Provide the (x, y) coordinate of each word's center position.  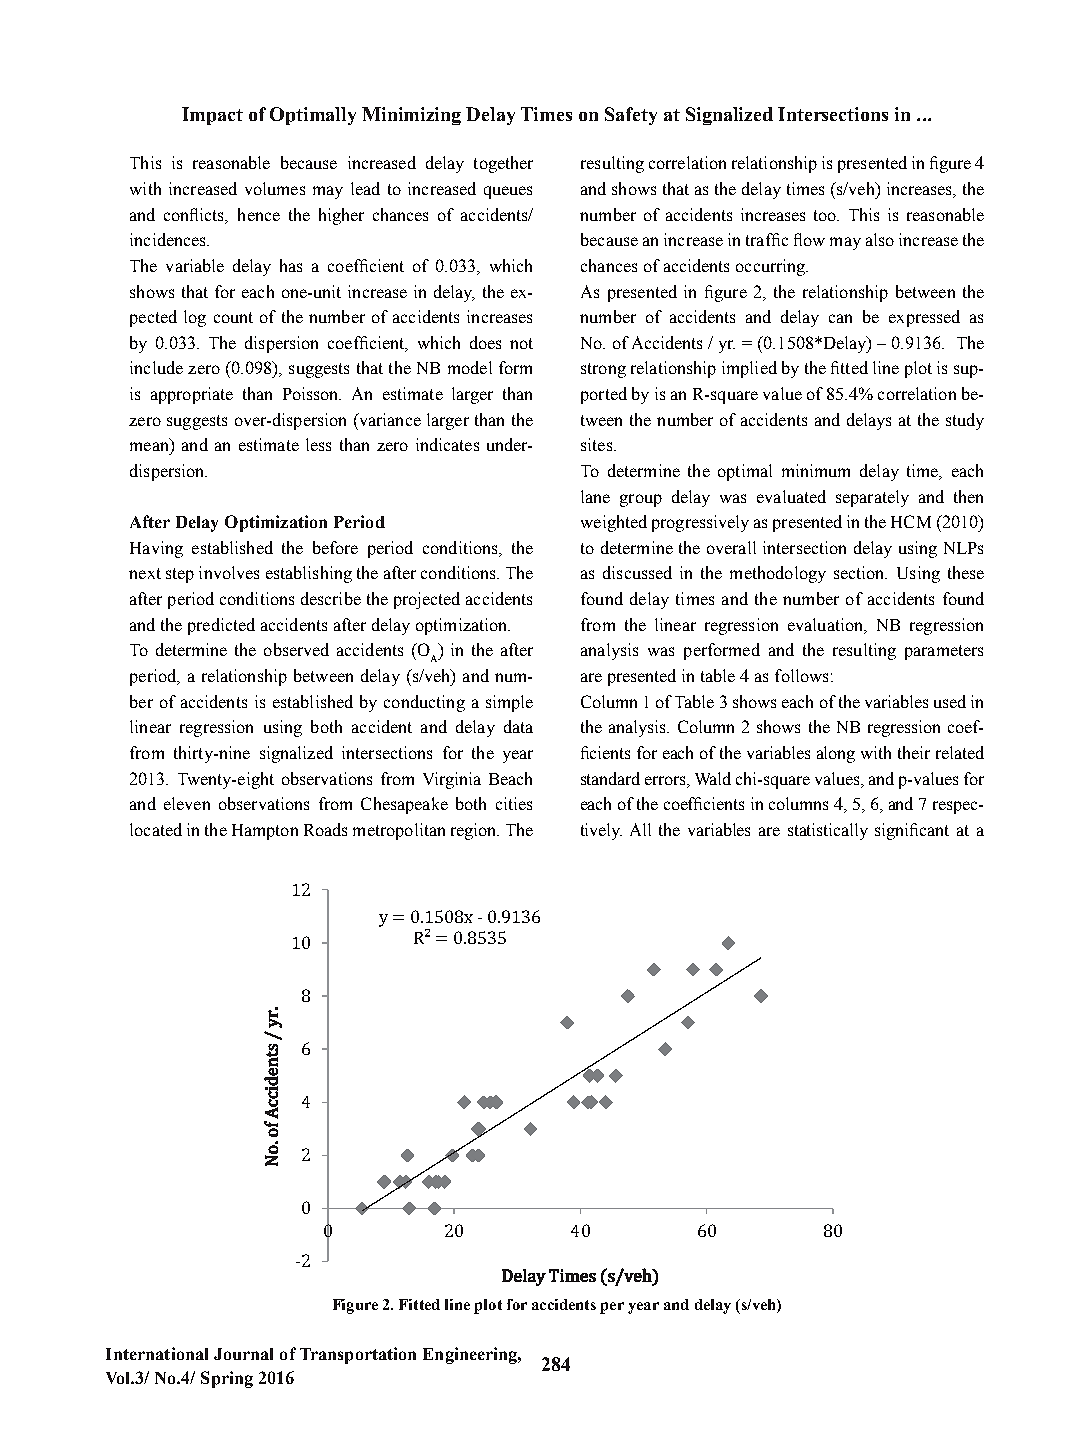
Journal (243, 1354)
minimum (816, 470)
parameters (944, 652)
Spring (227, 1379)
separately (872, 498)
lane (595, 496)
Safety (631, 116)
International (157, 1353)
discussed (637, 572)
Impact (212, 116)
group (641, 500)
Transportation (358, 1355)
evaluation (827, 625)
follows (801, 675)
